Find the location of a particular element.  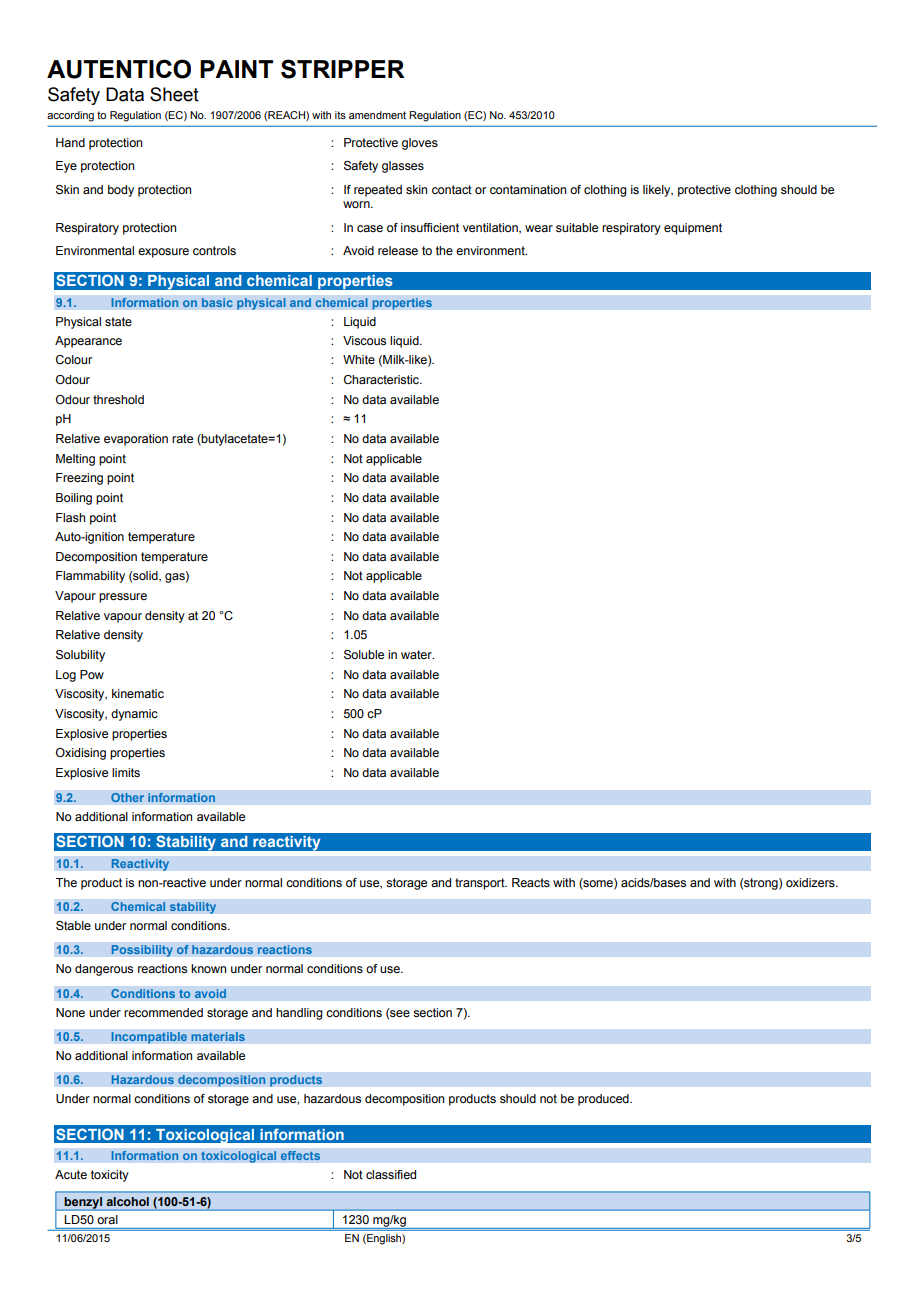

pressure is located at coordinates (123, 598).
